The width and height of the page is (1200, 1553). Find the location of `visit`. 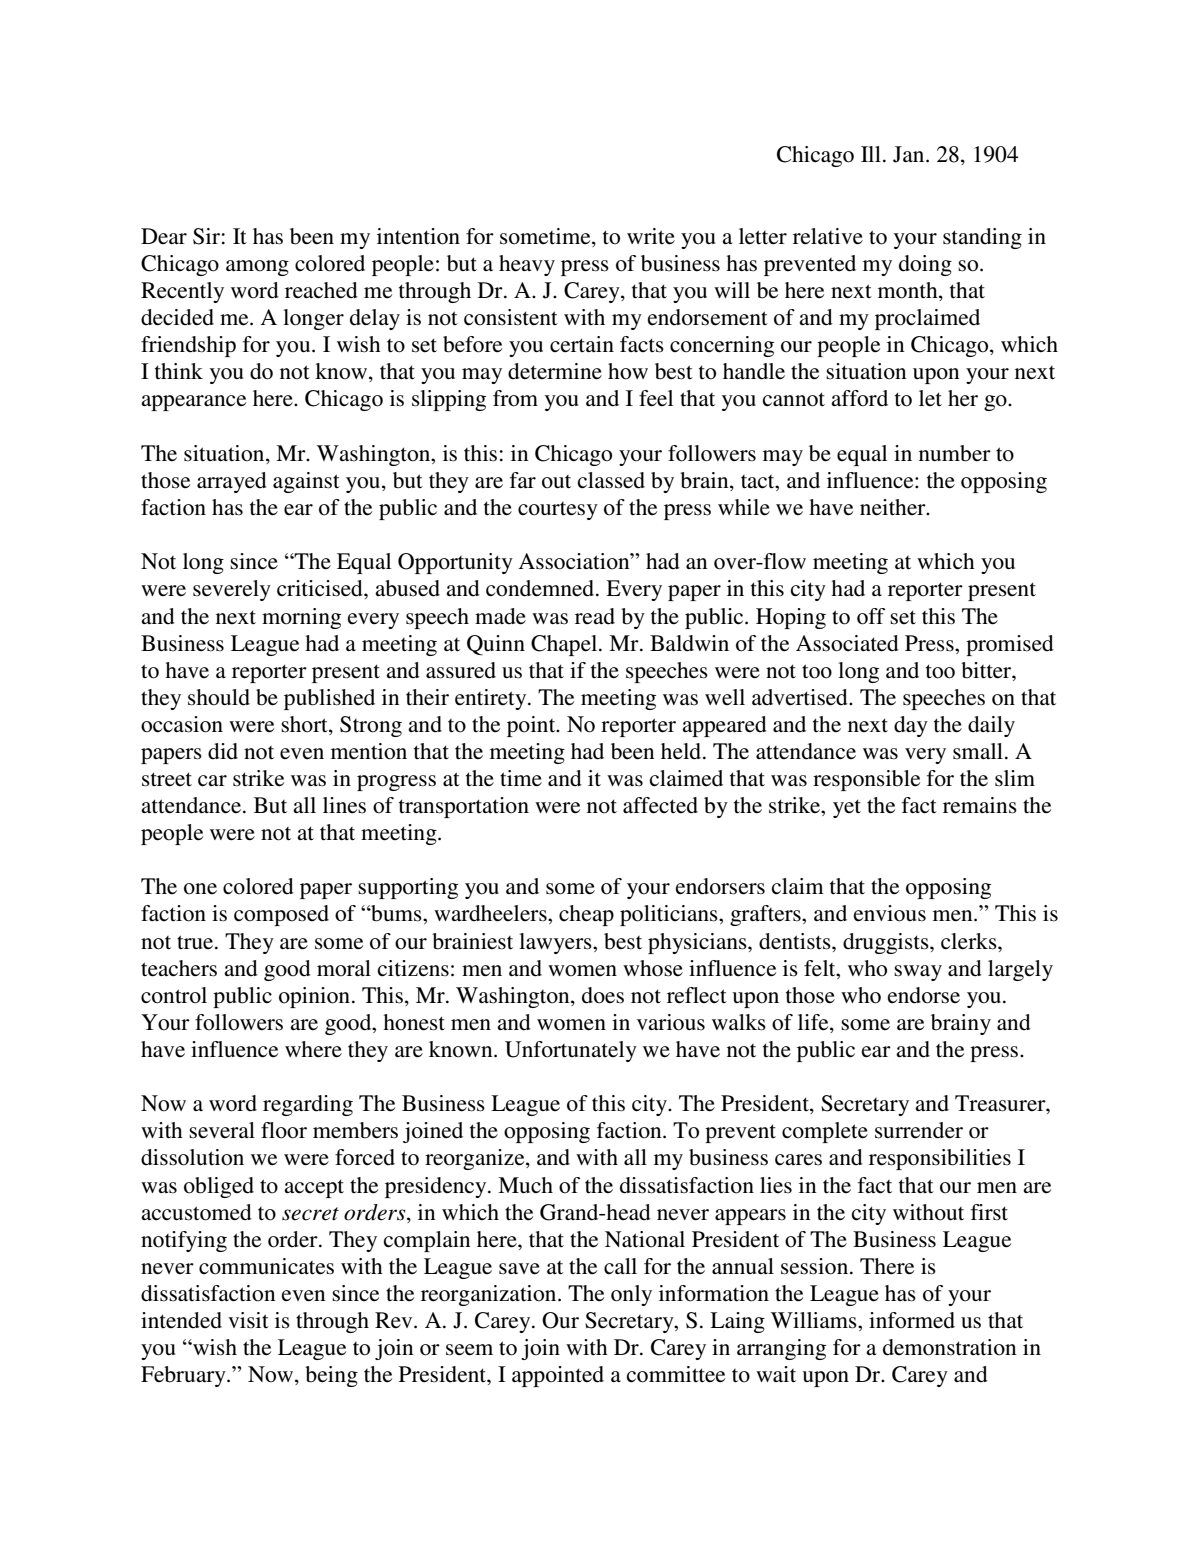

visit is located at coordinates (248, 1320).
